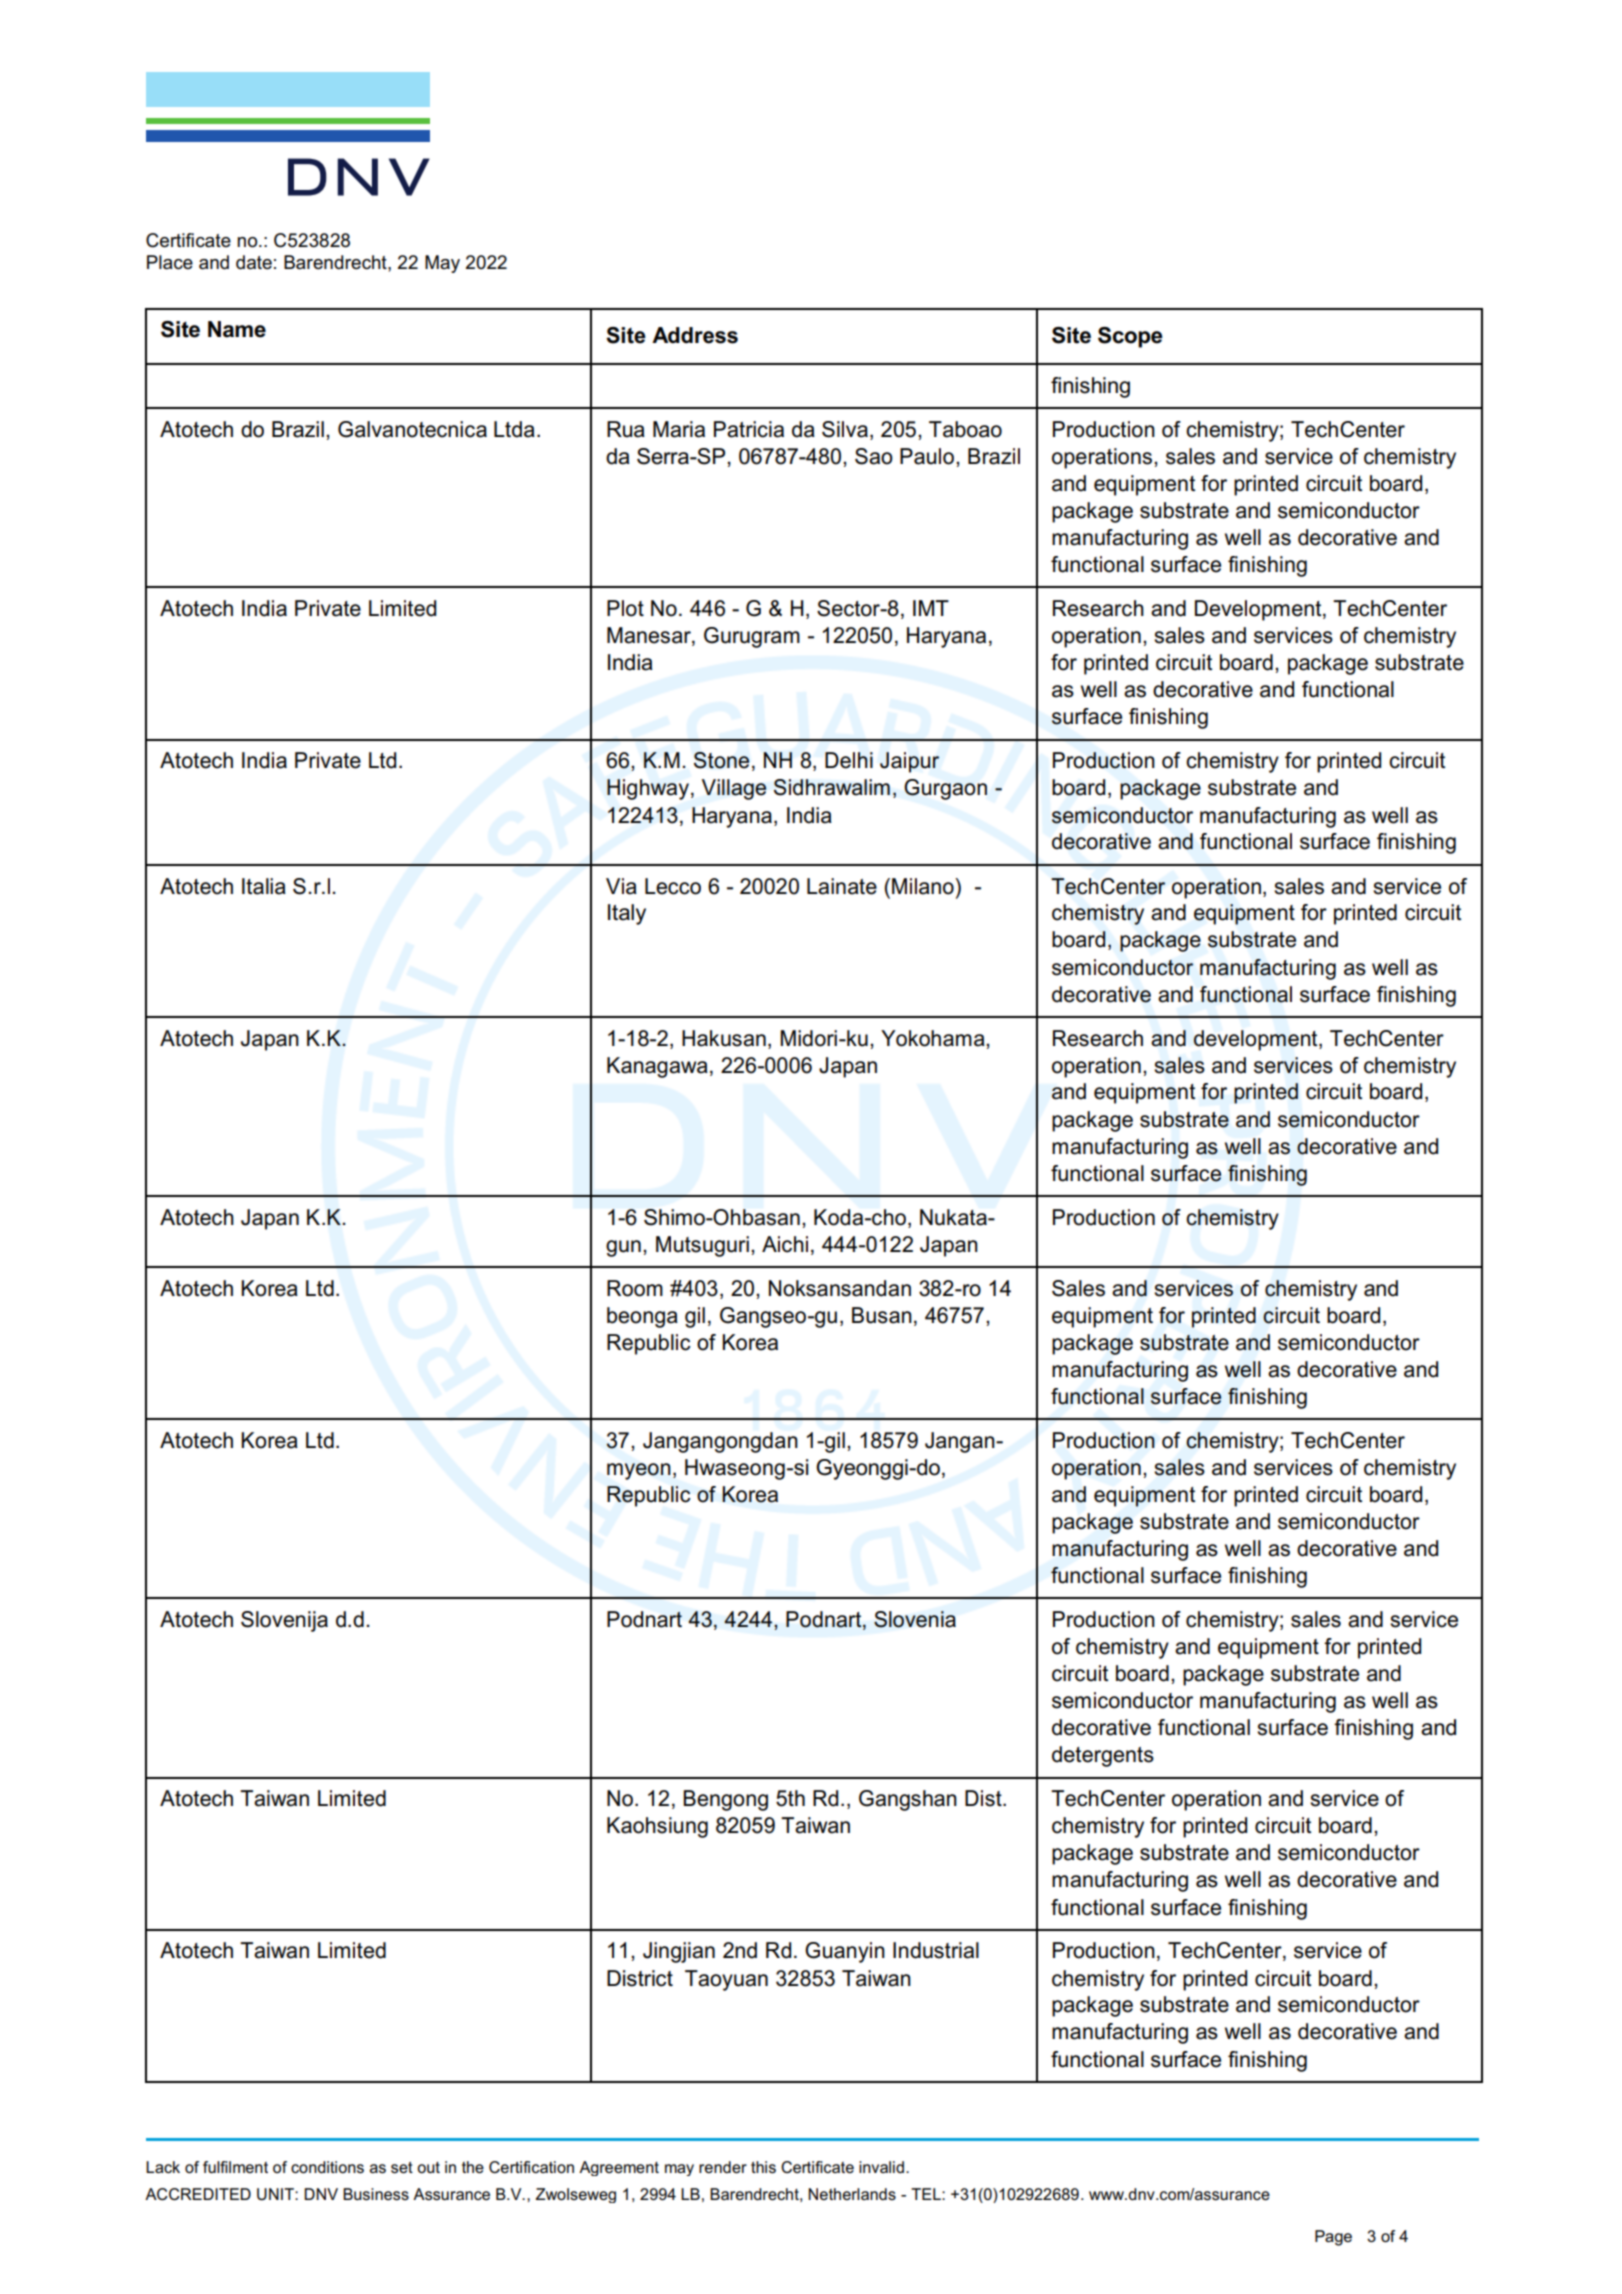 Image resolution: width=1622 pixels, height=2294 pixels. Describe the element at coordinates (1130, 337) in the document. I see `Scope` at that location.
